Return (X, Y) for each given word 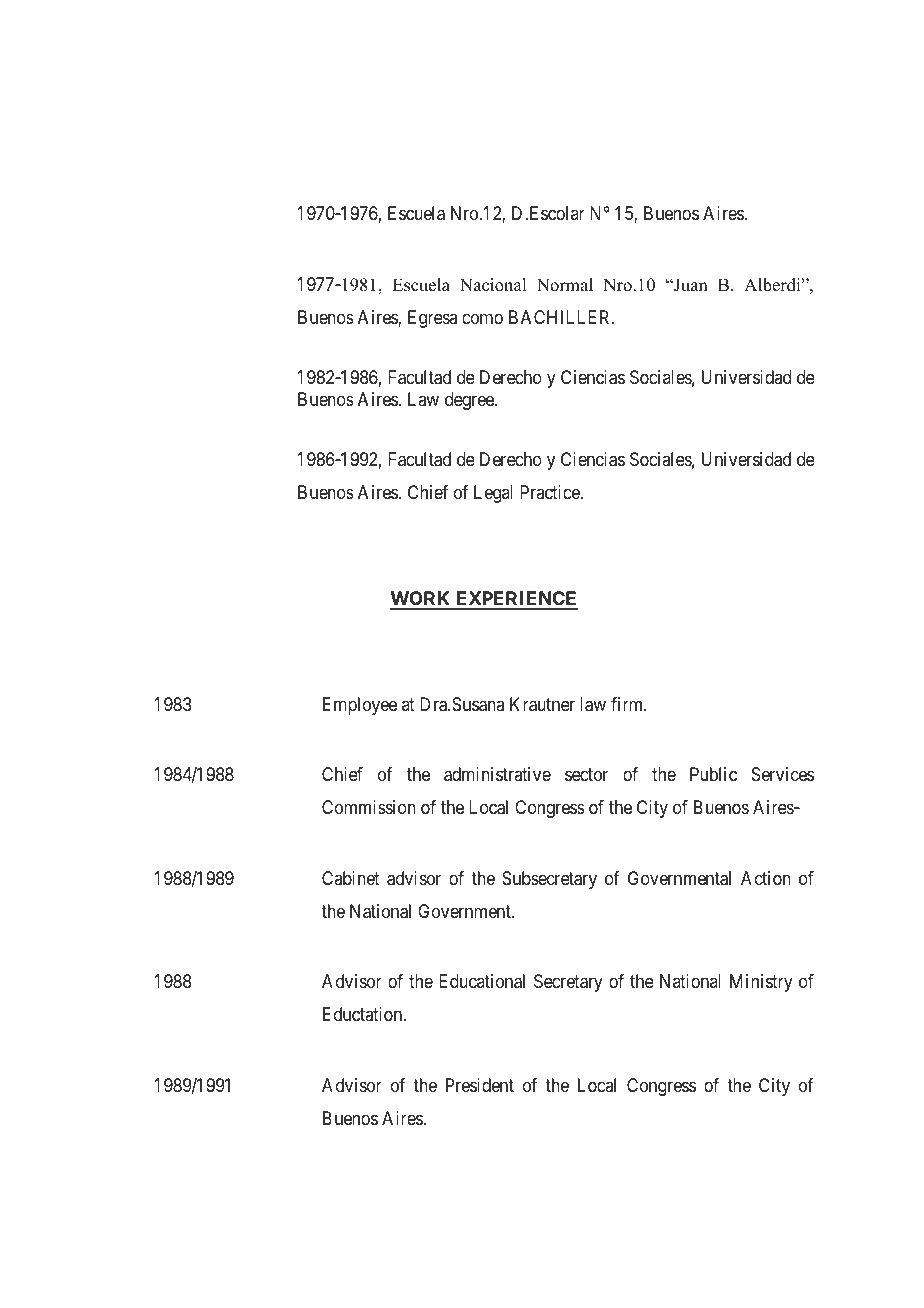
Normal (565, 285)
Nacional (493, 285)
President (480, 1085)
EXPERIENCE (516, 600)
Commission (369, 807)
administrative (497, 774)
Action (766, 878)
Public (713, 774)
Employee (360, 706)
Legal (493, 494)
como (482, 318)
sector (586, 775)
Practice (550, 492)
